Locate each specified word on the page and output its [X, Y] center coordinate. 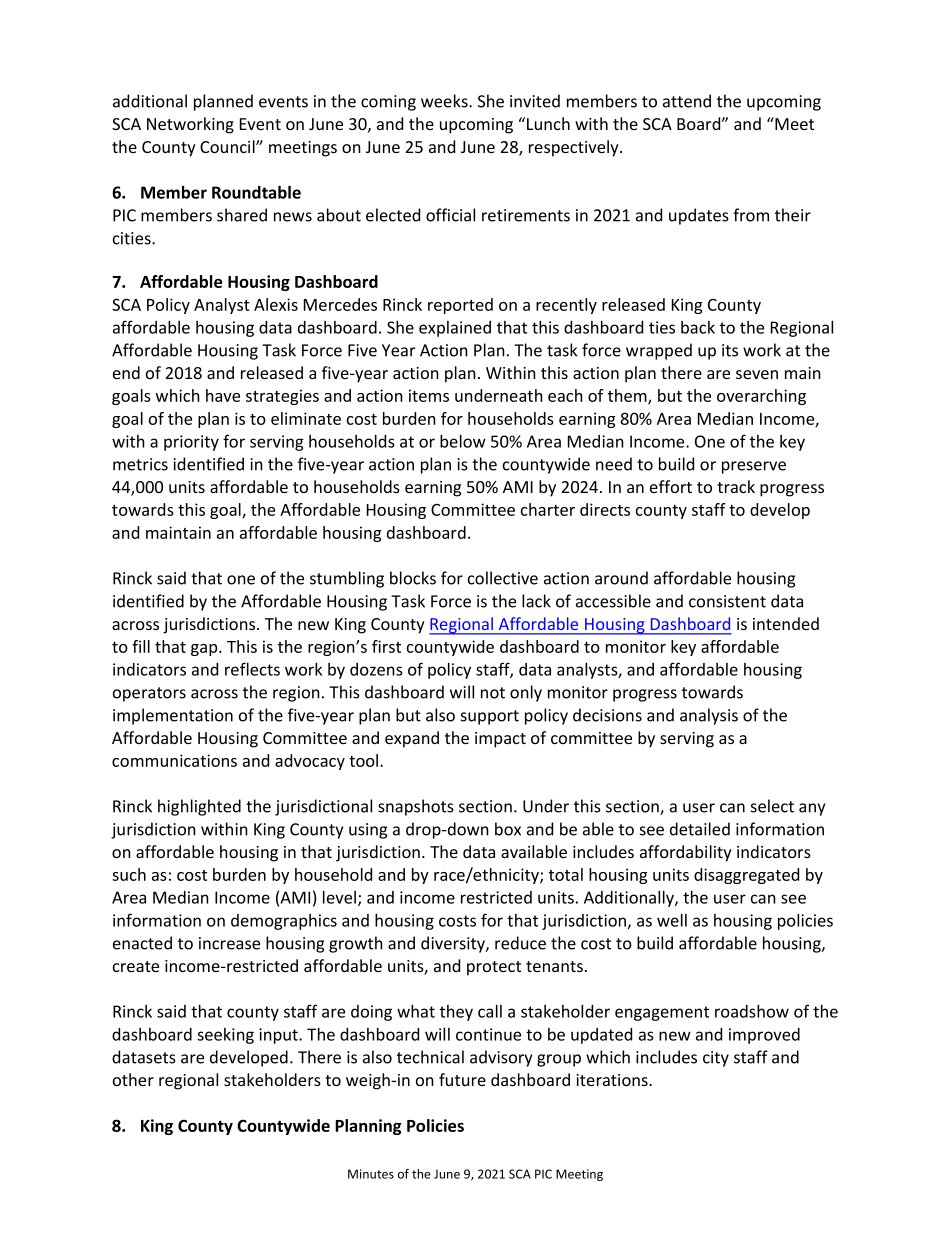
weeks [445, 101]
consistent [727, 601]
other [133, 1079]
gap [205, 650]
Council [228, 146]
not [493, 693]
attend [687, 101]
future [462, 1079]
